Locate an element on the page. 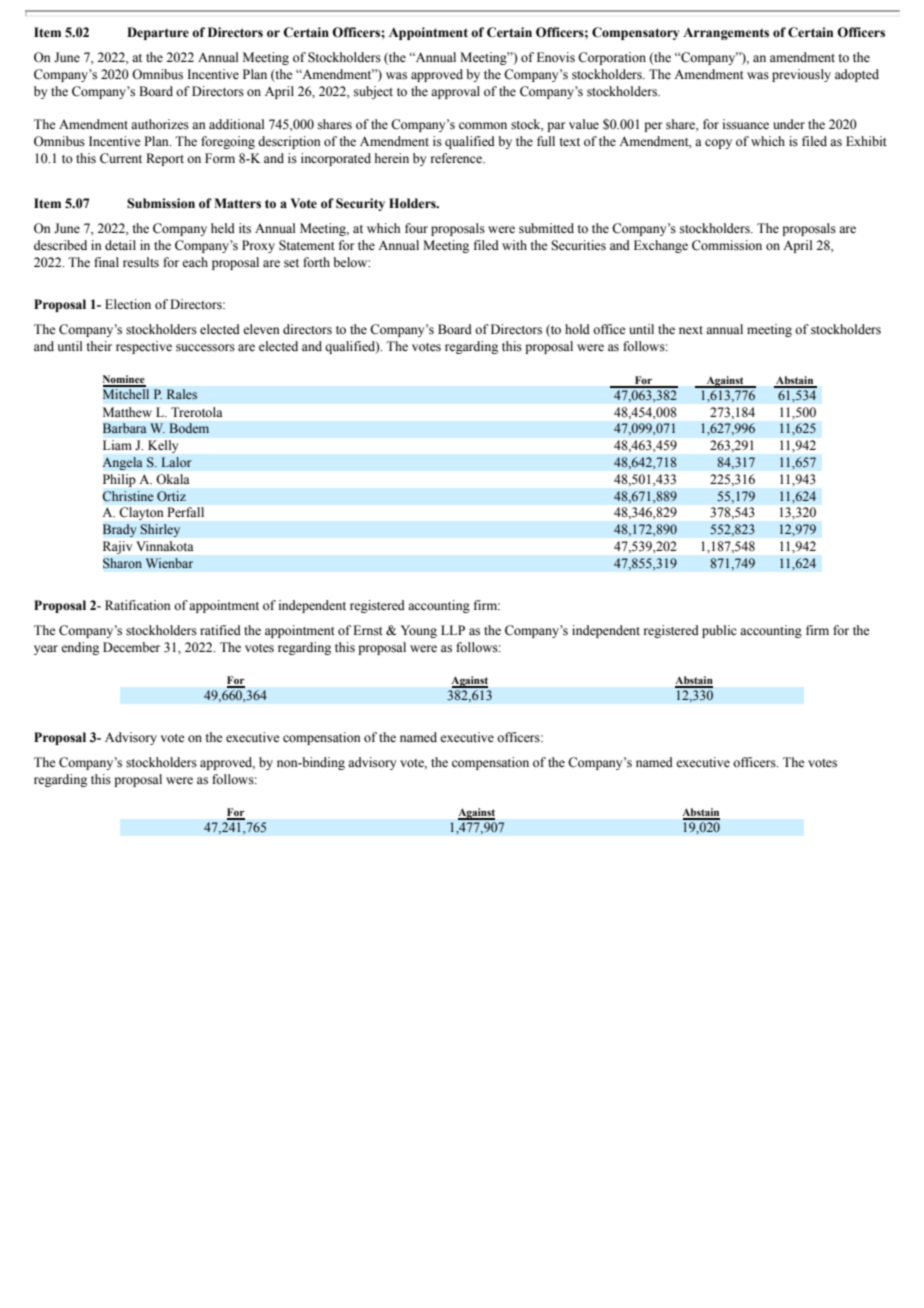  December is located at coordinates (131, 647).
